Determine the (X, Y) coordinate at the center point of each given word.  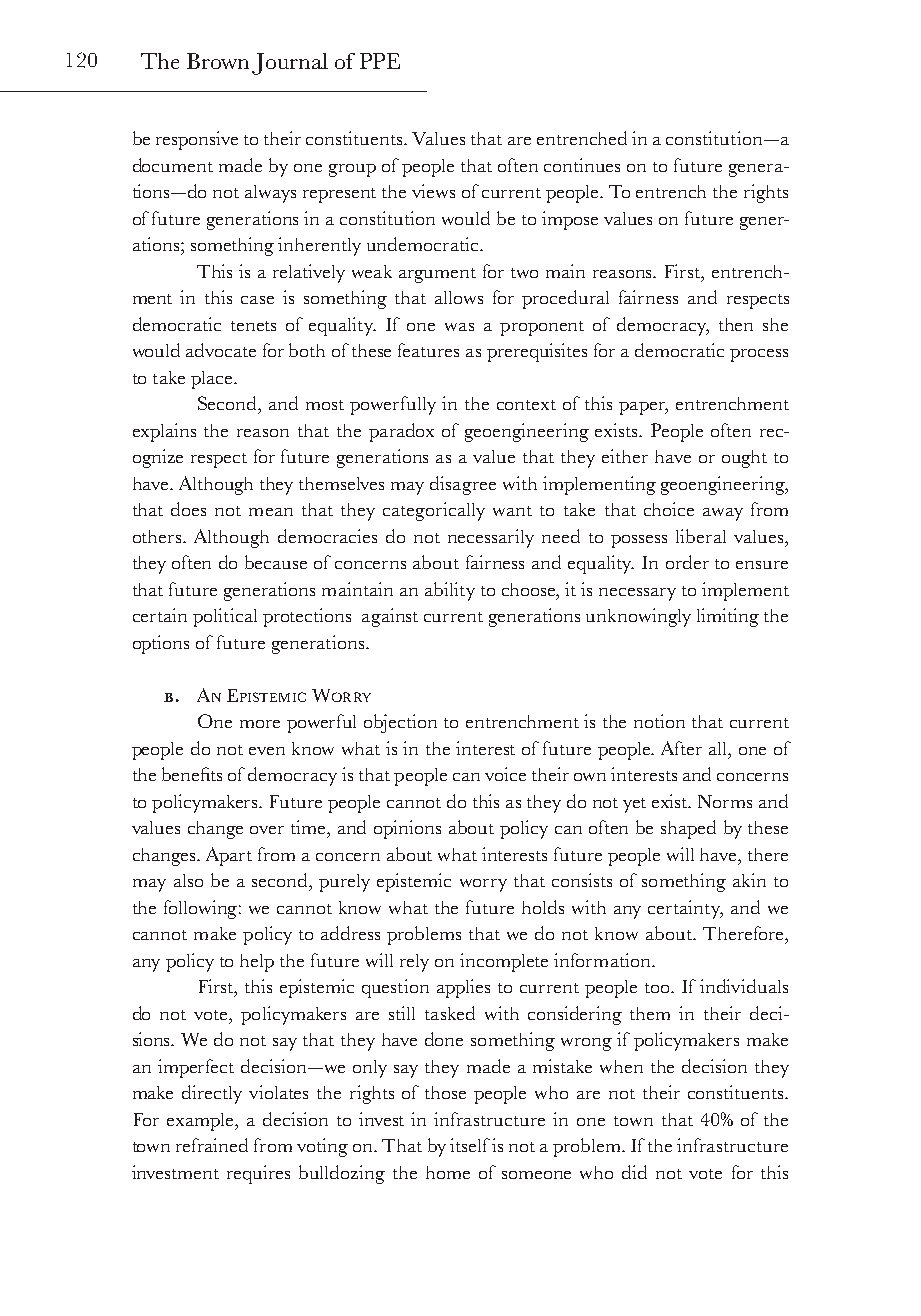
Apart (229, 856)
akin (749, 880)
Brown (218, 61)
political (225, 617)
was (459, 327)
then (736, 324)
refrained (212, 1145)
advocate (221, 350)
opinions (407, 829)
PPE (380, 61)
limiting (728, 617)
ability (450, 591)
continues (582, 165)
